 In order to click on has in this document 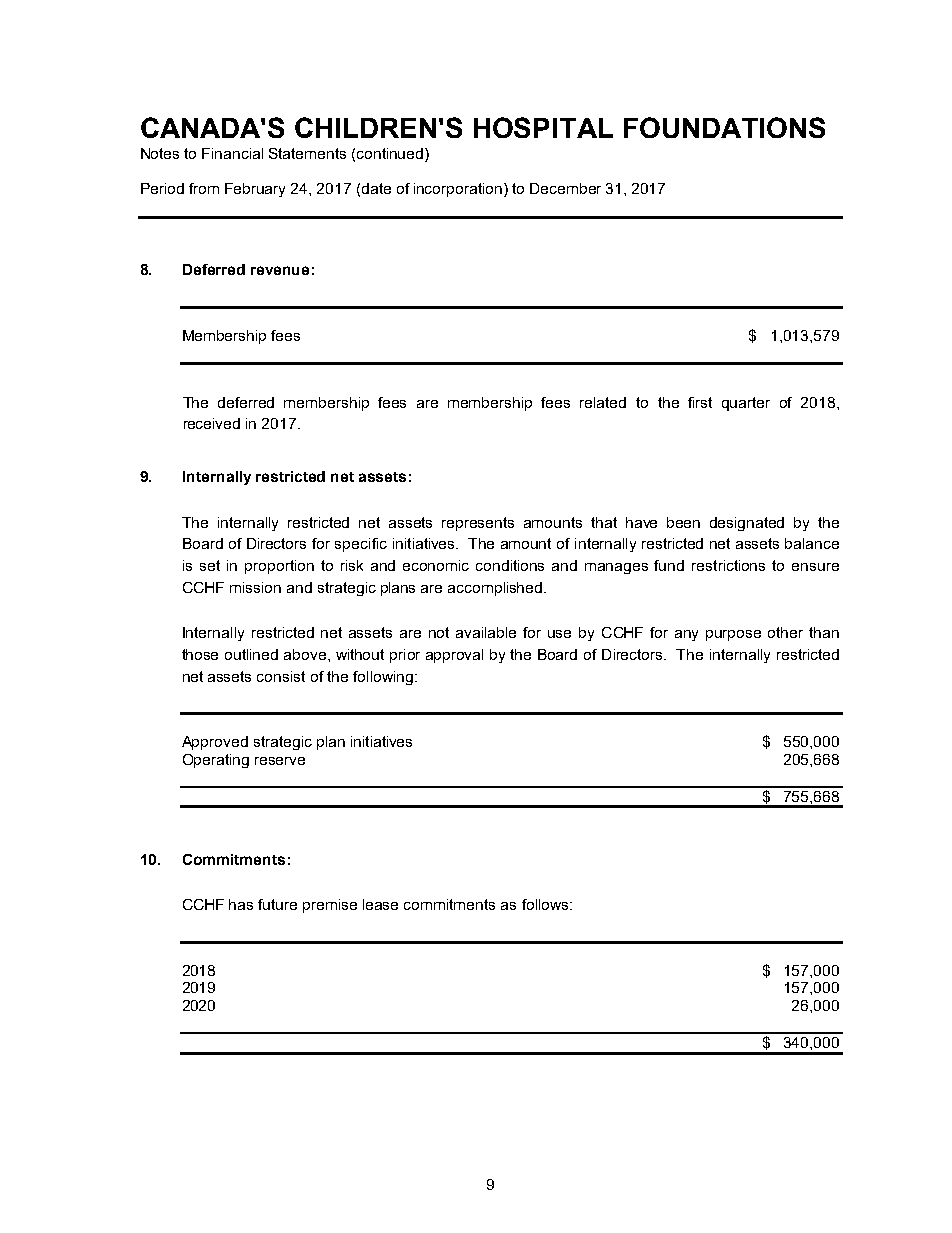, I will do `click(241, 904)`.
